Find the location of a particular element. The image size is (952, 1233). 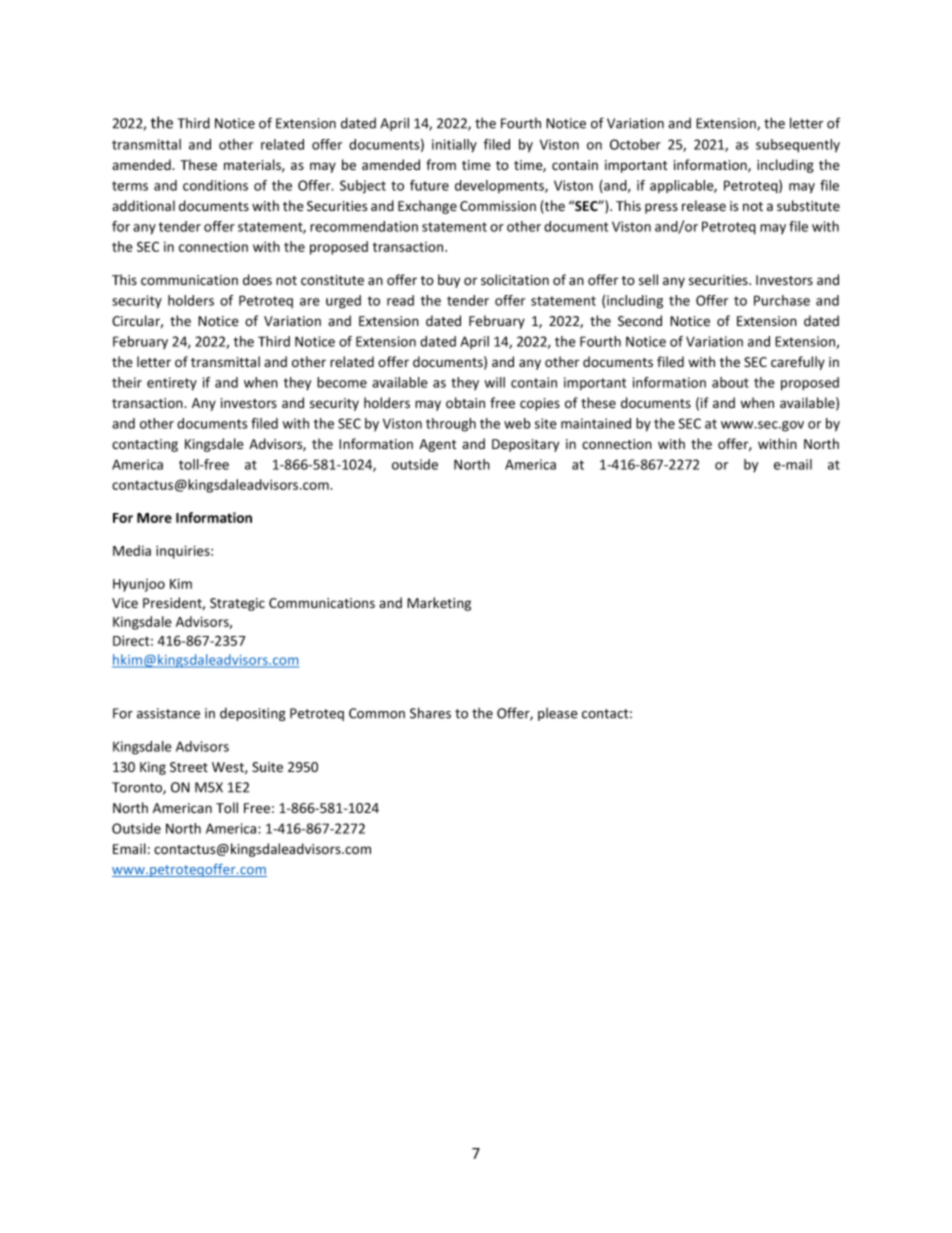

Purchase is located at coordinates (782, 300).
